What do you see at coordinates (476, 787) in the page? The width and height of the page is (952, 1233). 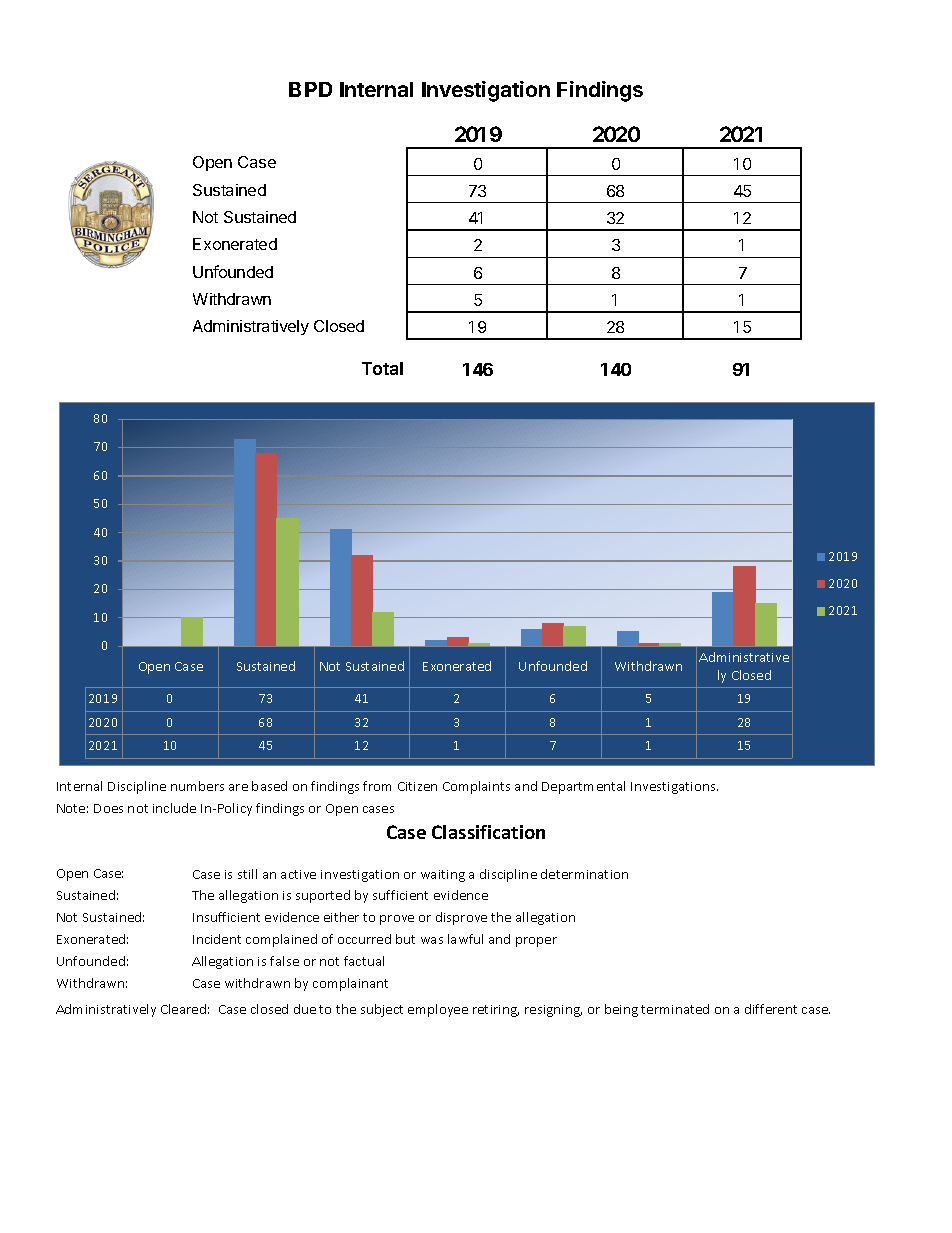 I see `Complaints` at bounding box center [476, 787].
